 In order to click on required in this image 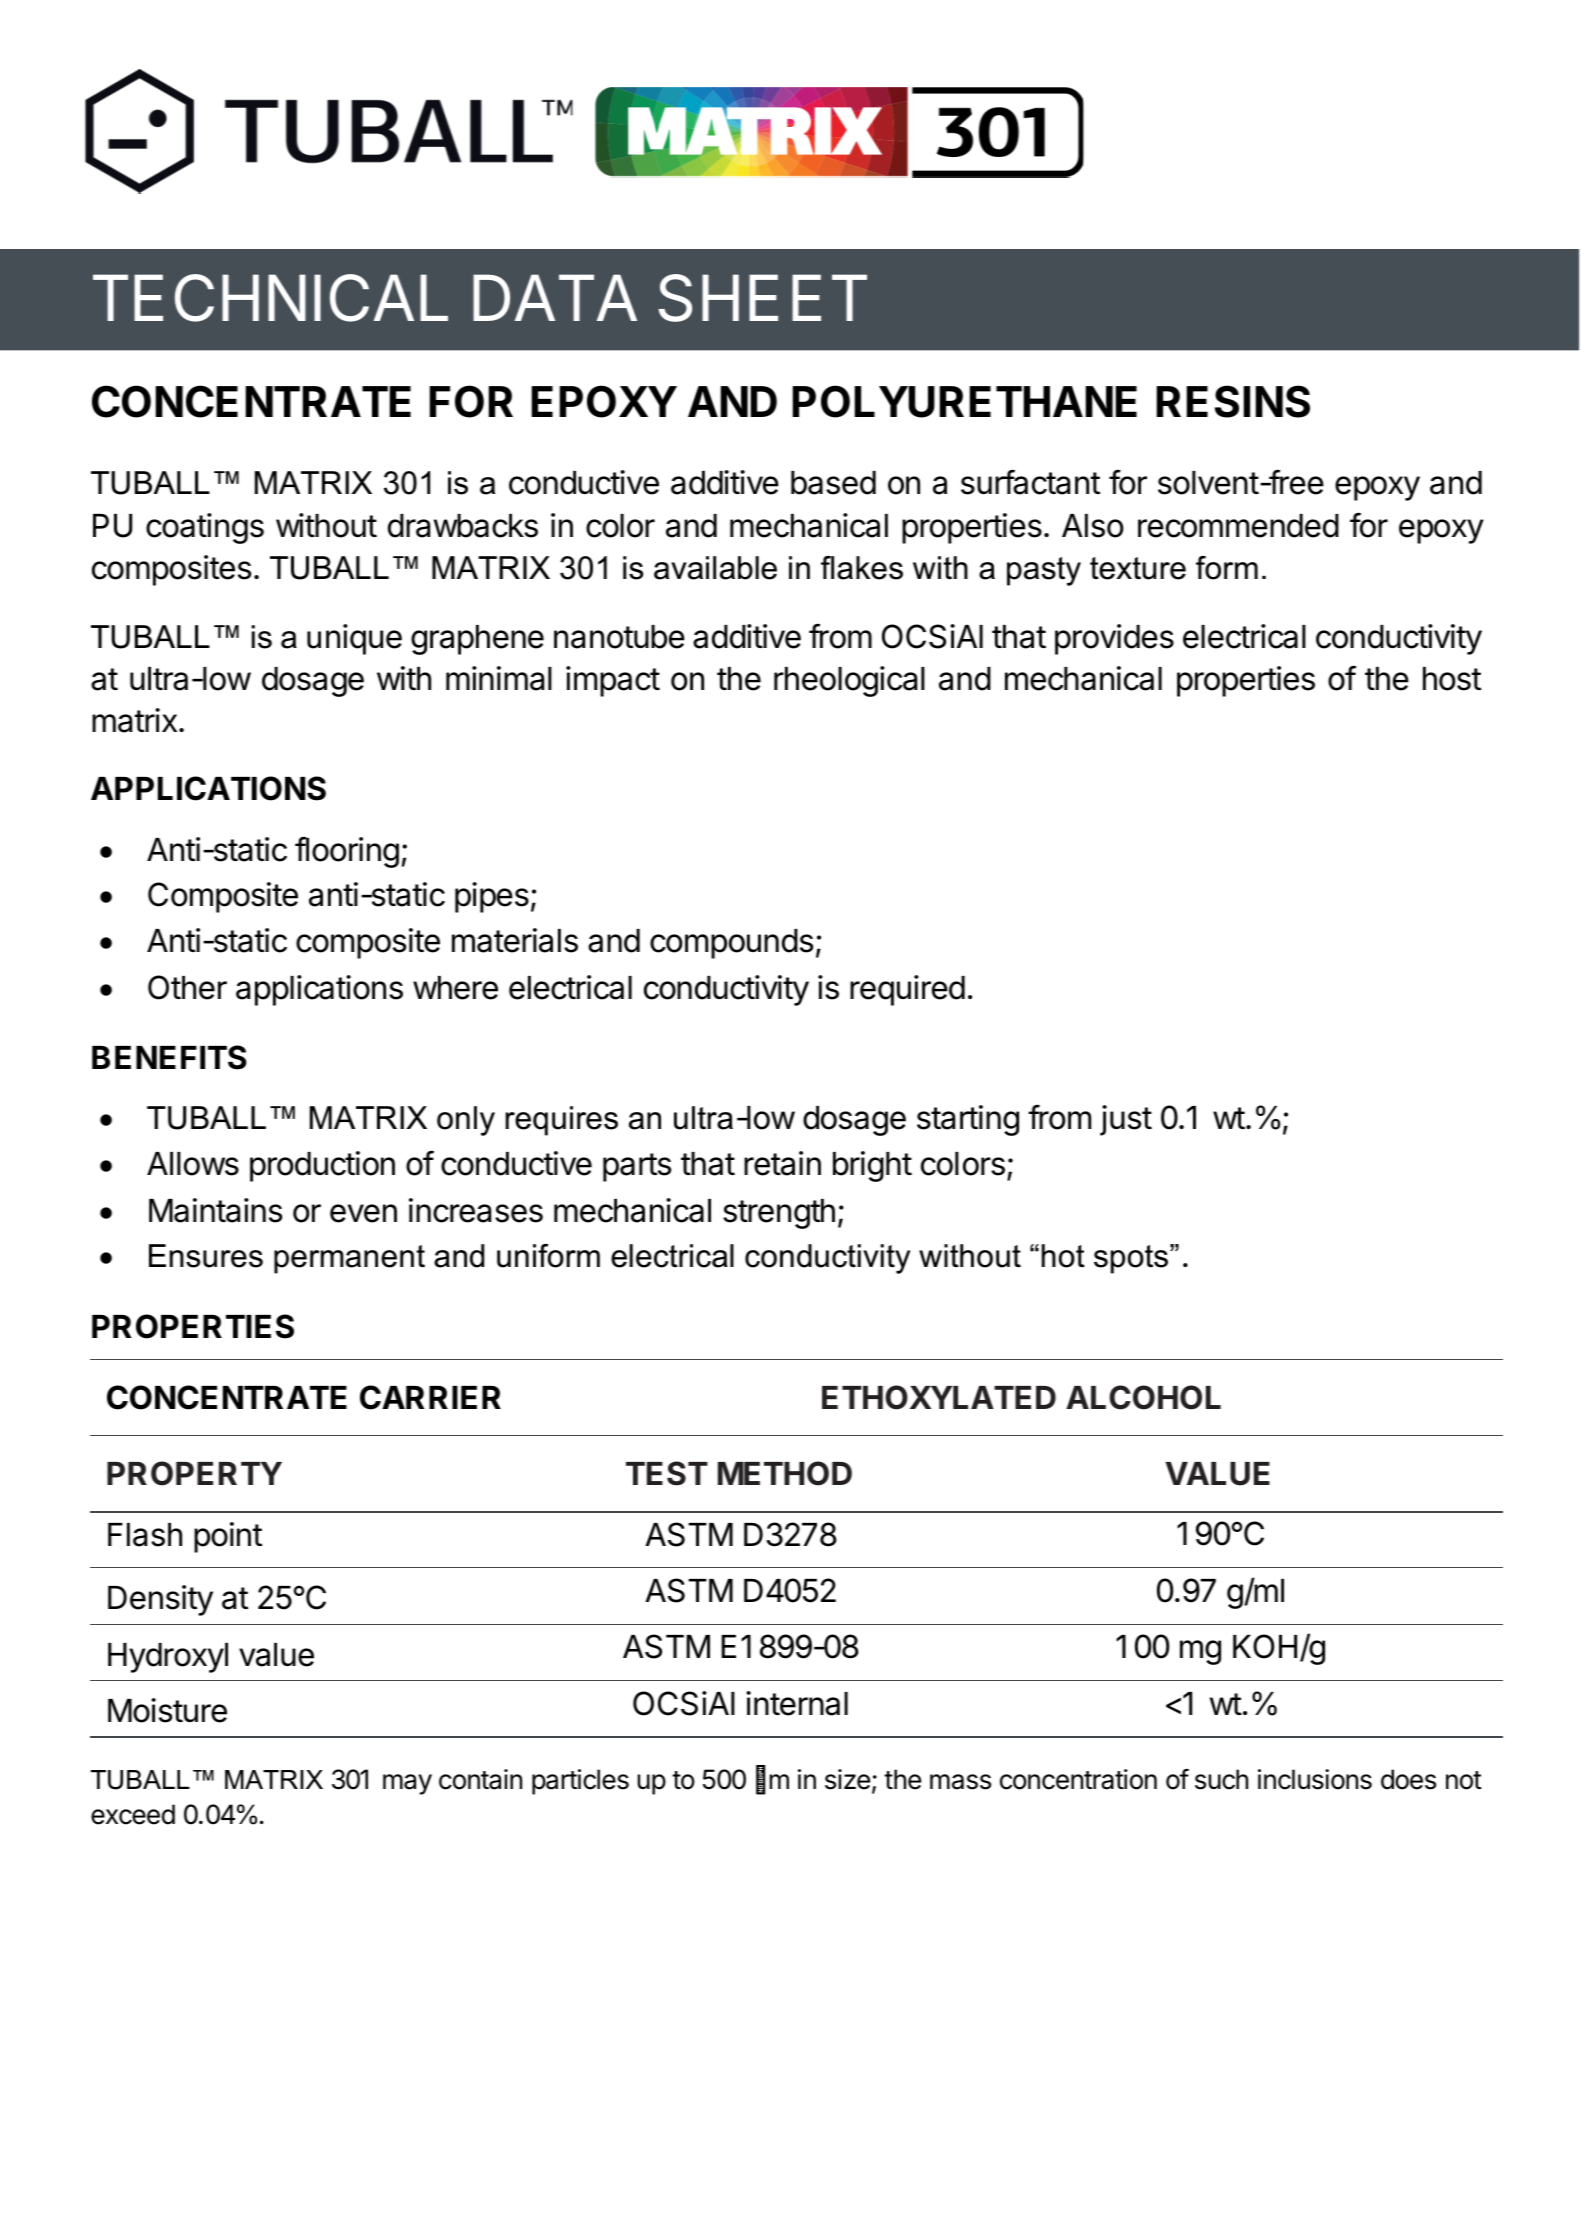, I will do `click(907, 990)`.
